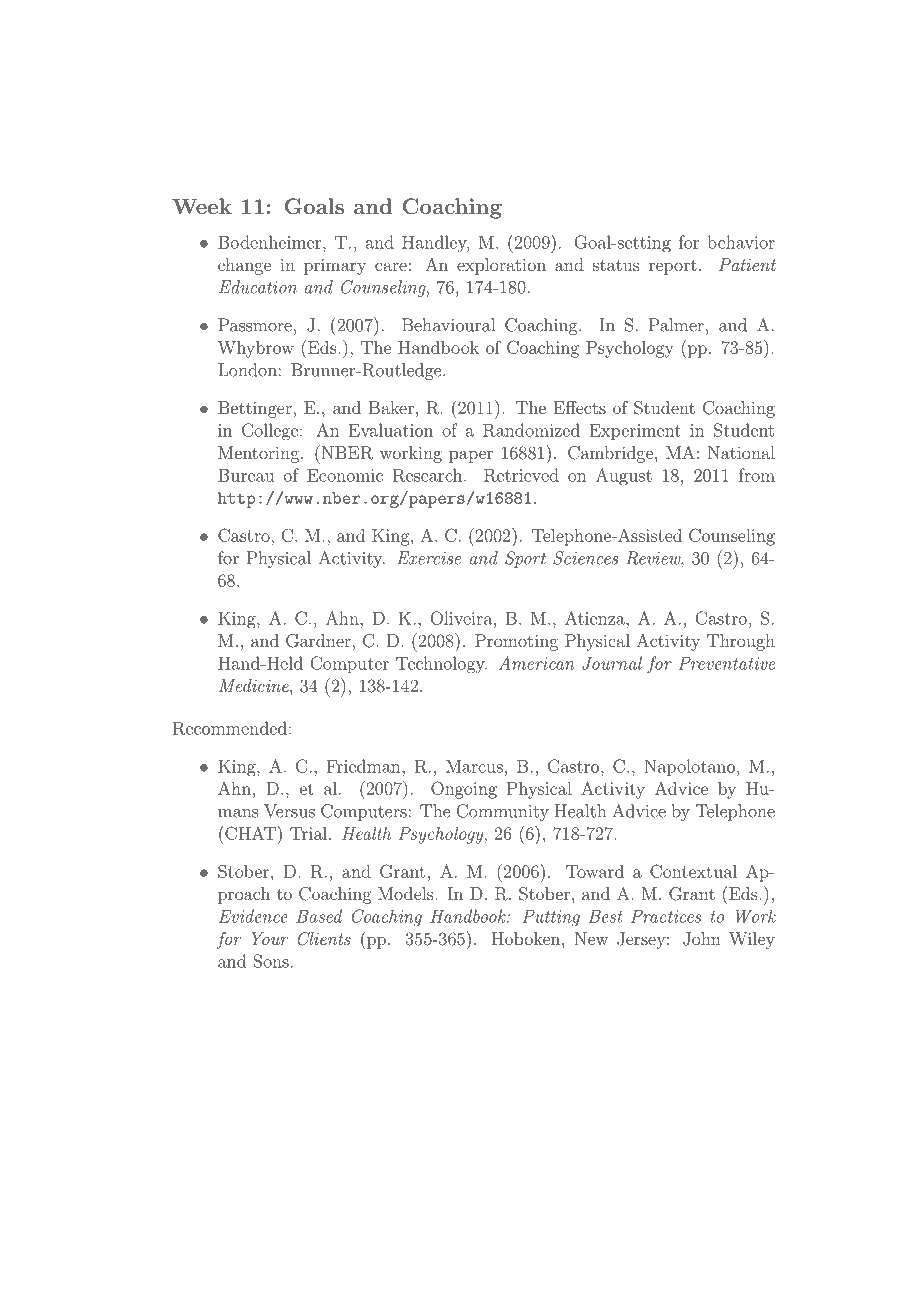  What do you see at coordinates (741, 242) in the image?
I see `behavior` at bounding box center [741, 242].
